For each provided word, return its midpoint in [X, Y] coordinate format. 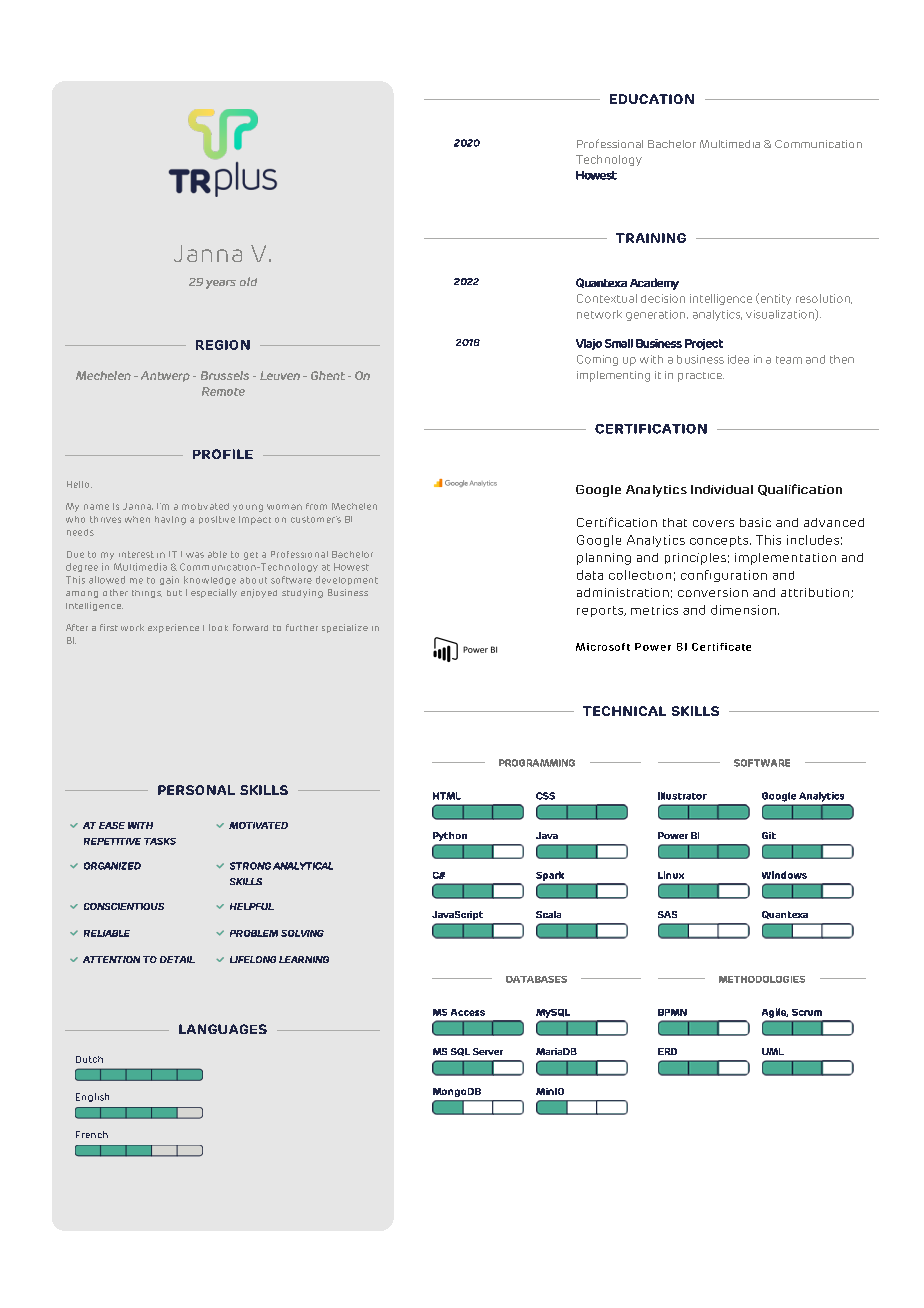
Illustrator [682, 796]
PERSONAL [196, 790]
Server [488, 1051]
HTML [447, 796]
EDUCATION [652, 99]
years [221, 284]
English [92, 1097]
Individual [722, 489]
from [316, 506]
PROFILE [223, 454]
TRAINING [651, 238]
